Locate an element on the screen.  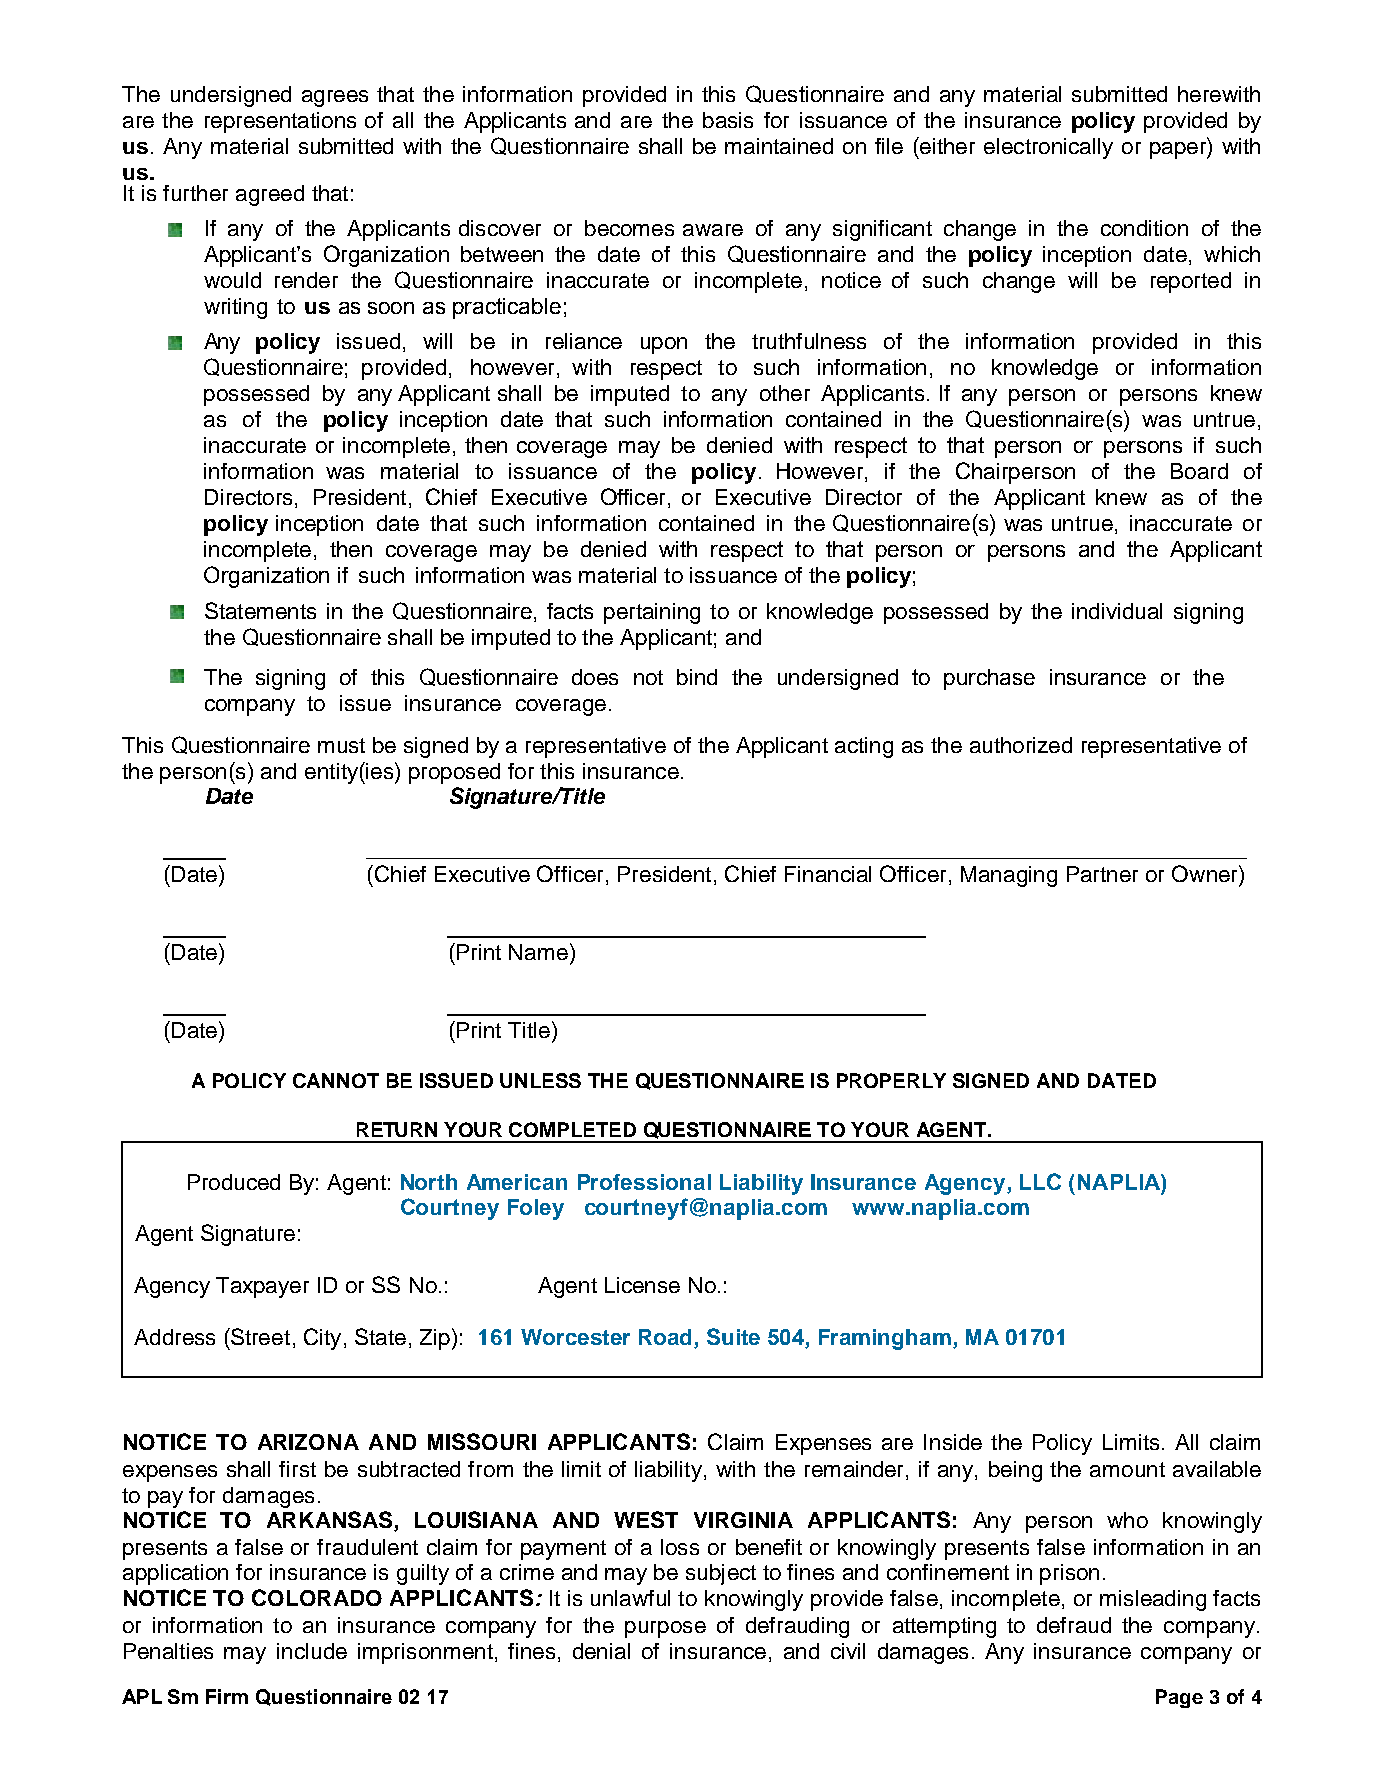
electronically is located at coordinates (1048, 148).
